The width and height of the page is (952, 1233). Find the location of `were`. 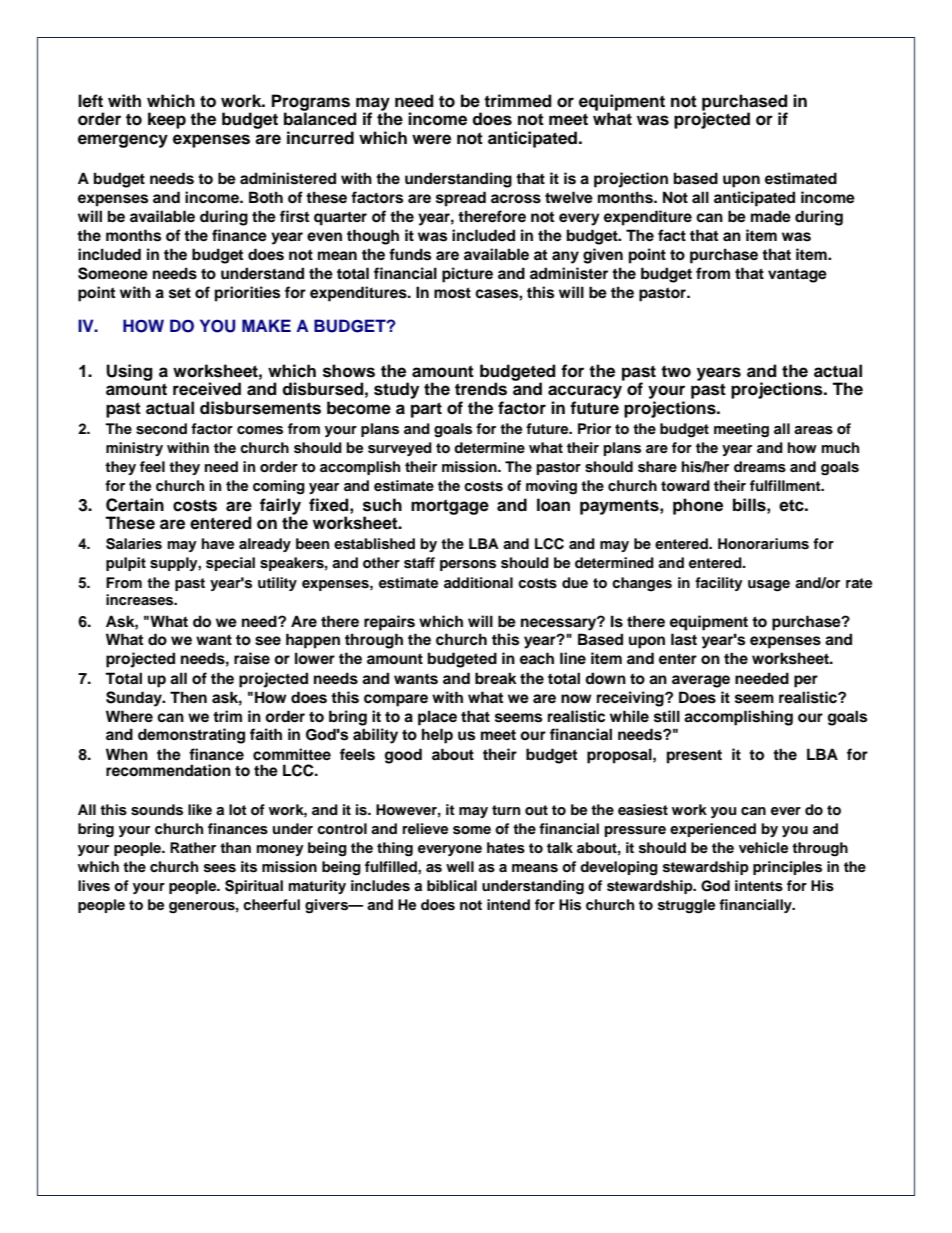

were is located at coordinates (431, 139).
